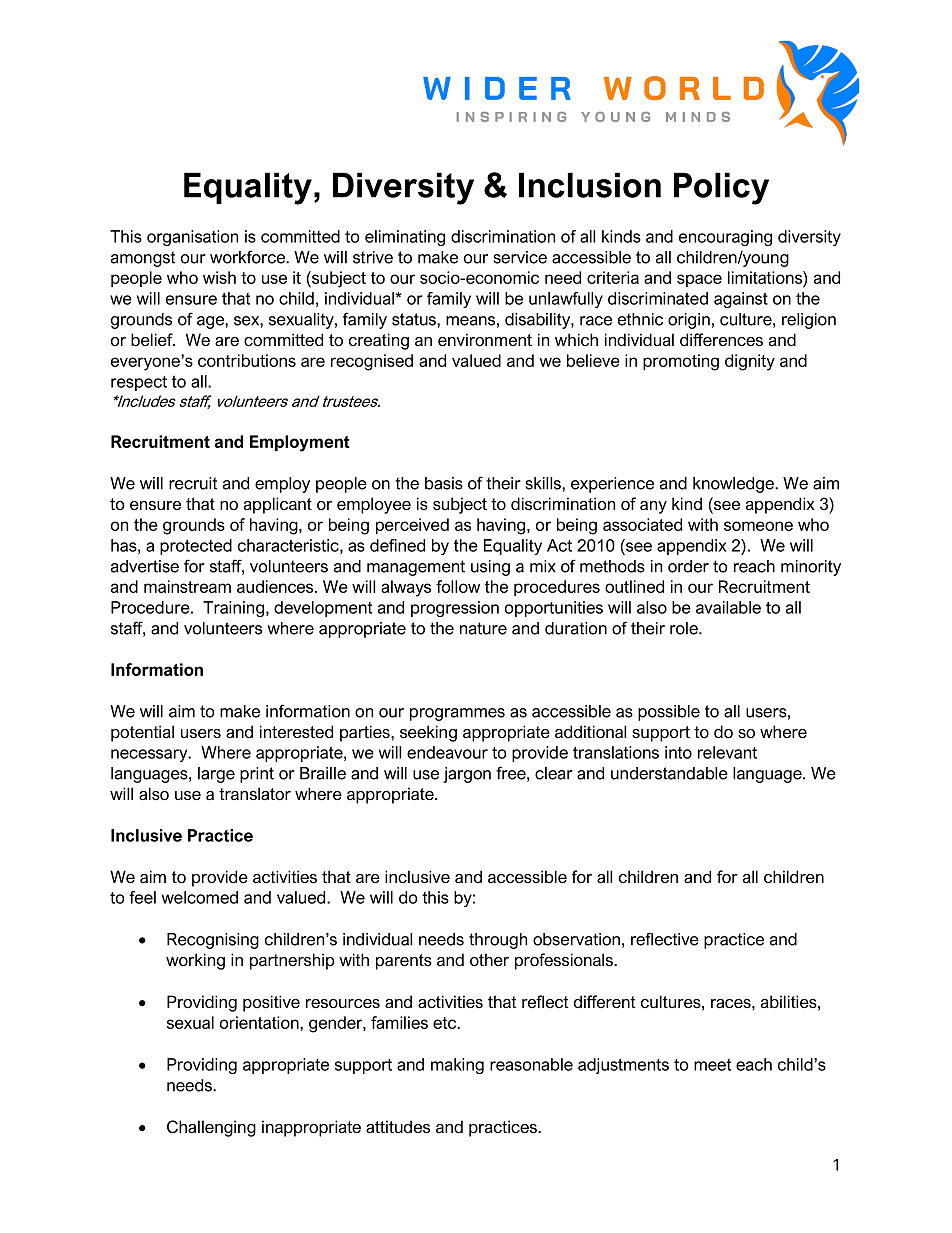 This screenshot has height=1233, width=952. Describe the element at coordinates (576, 939) in the screenshot. I see `observation` at that location.
